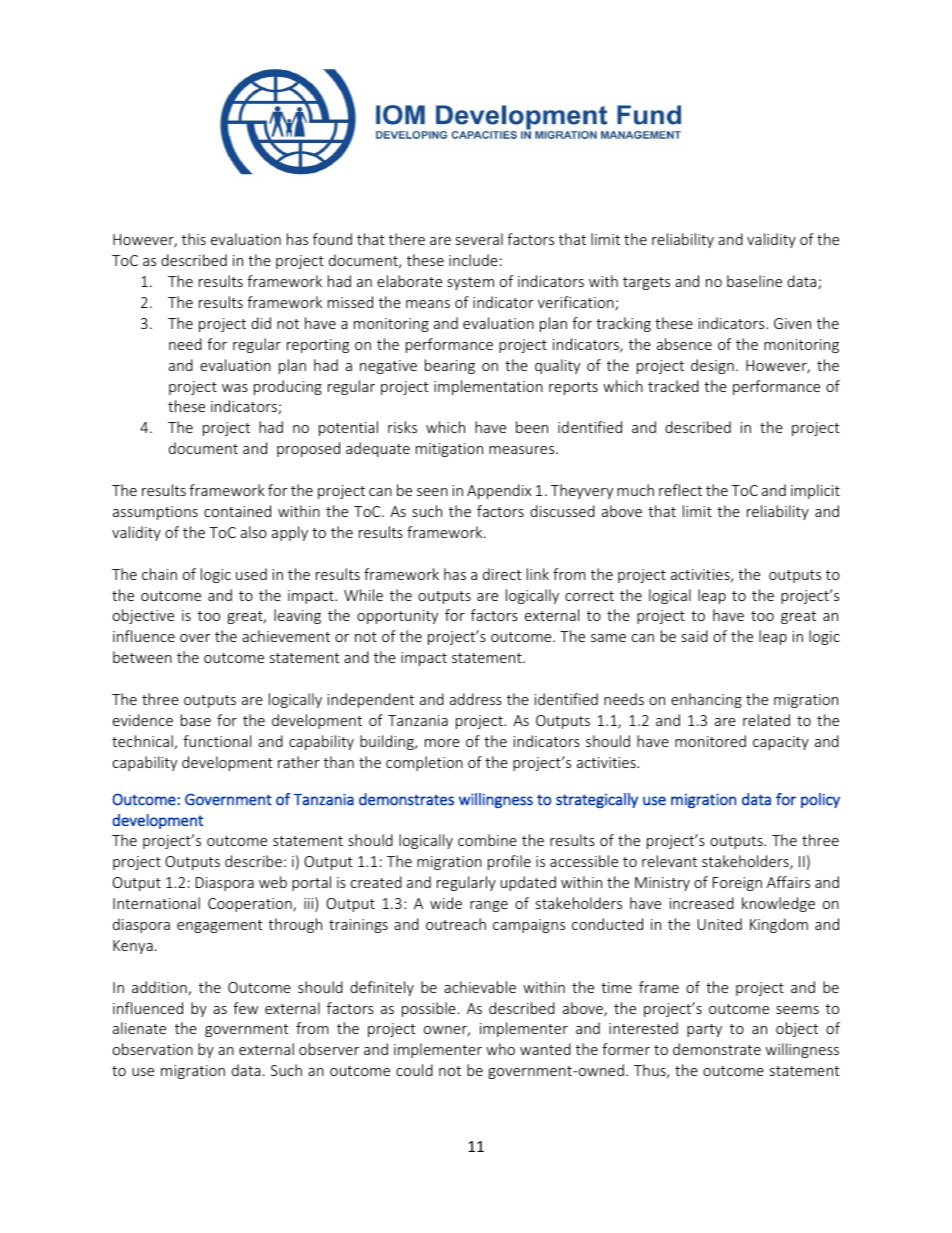 The height and width of the screenshot is (1233, 952). I want to click on targets, so click(646, 283).
